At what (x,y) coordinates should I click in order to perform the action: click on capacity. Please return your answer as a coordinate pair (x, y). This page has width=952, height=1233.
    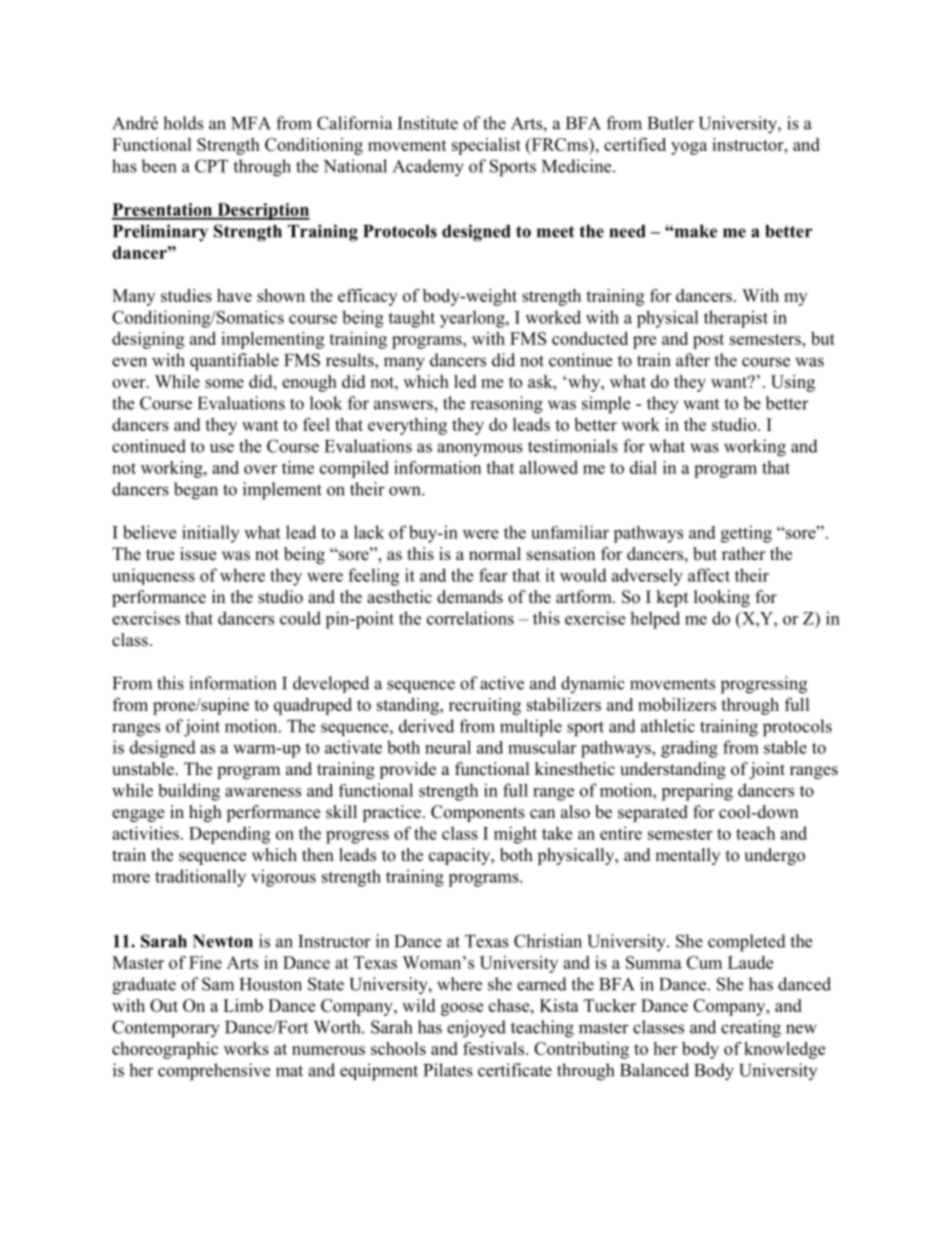
    Looking at the image, I should click on (461, 856).
